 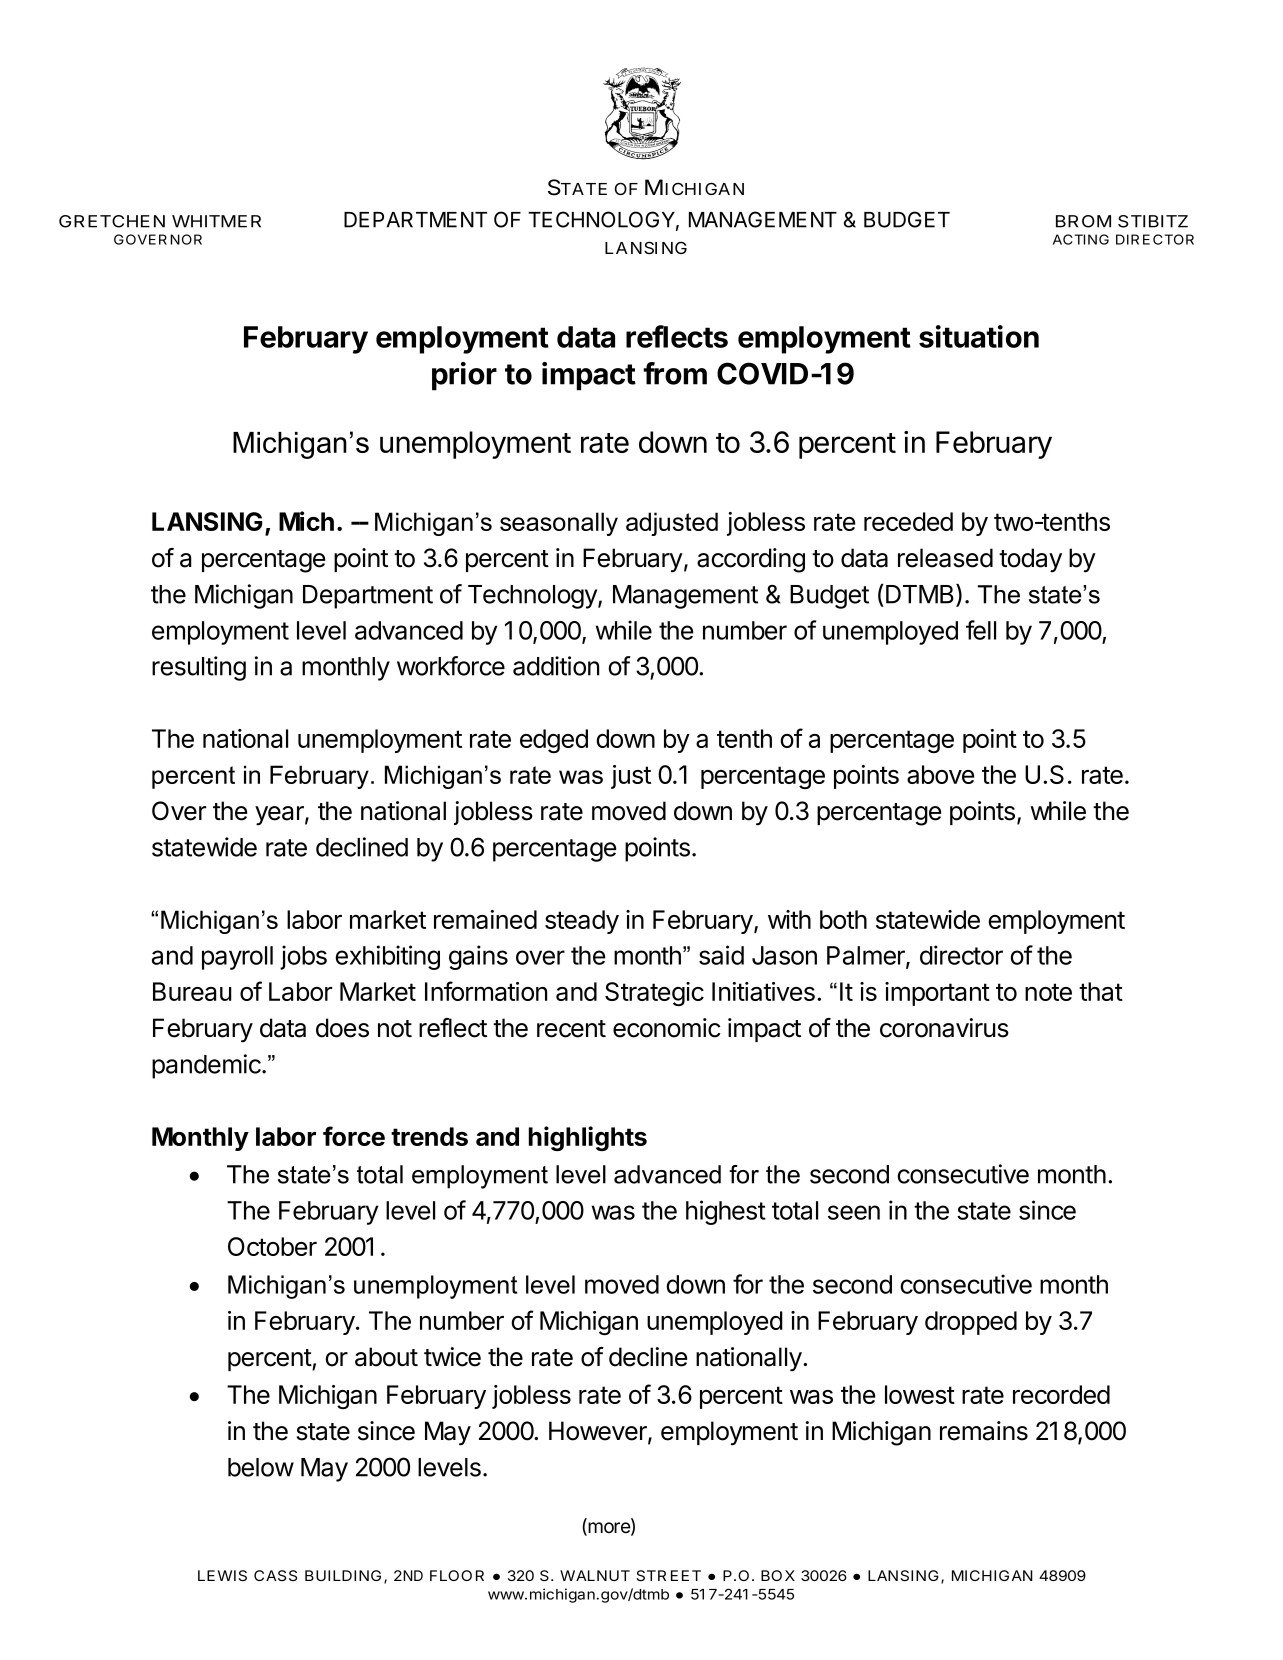 I want to click on steady, so click(x=582, y=922).
